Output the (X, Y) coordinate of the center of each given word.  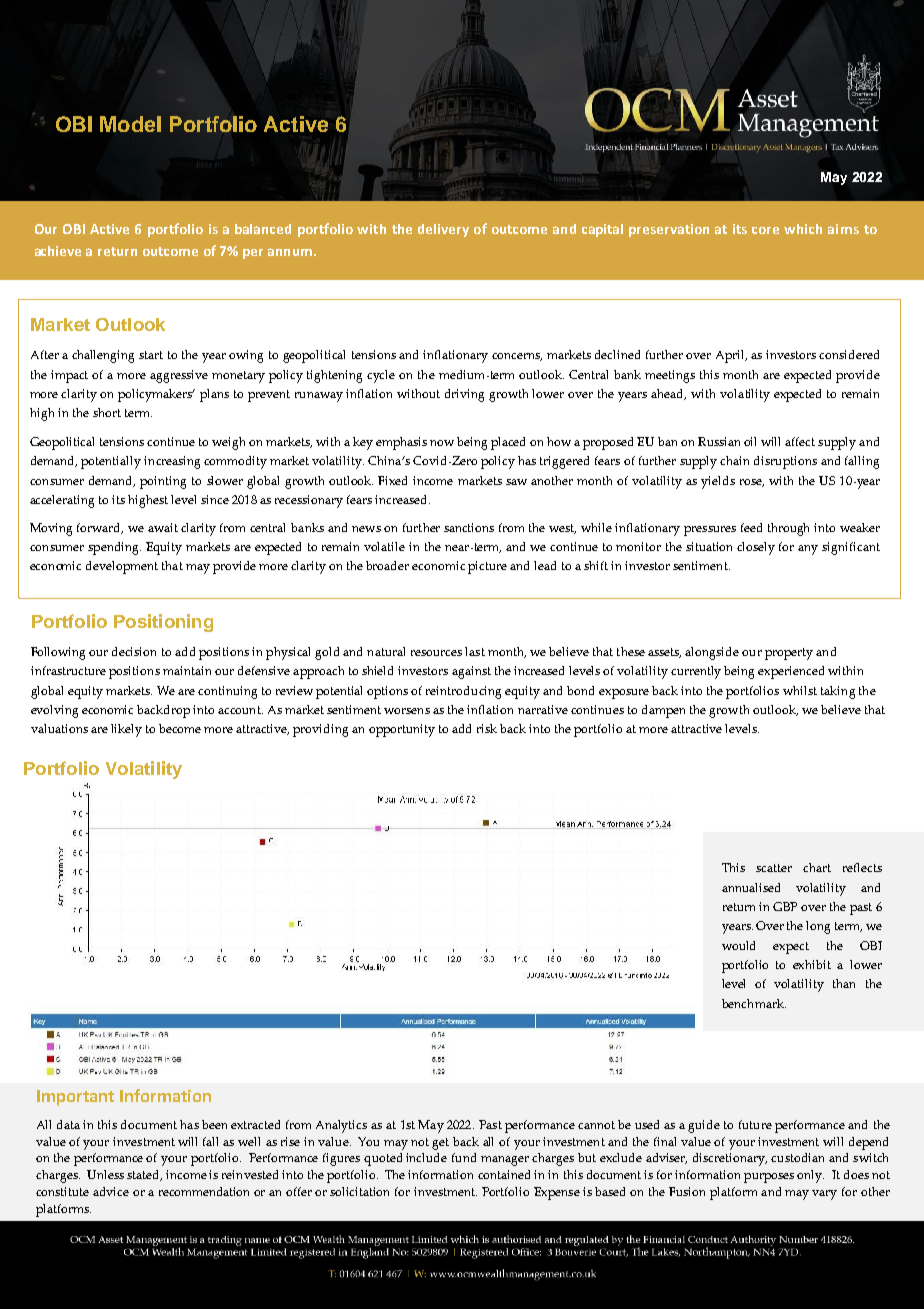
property (789, 654)
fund (464, 1157)
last (475, 651)
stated (144, 1175)
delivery (443, 230)
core (765, 230)
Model (130, 124)
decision (134, 651)
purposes (769, 1178)
